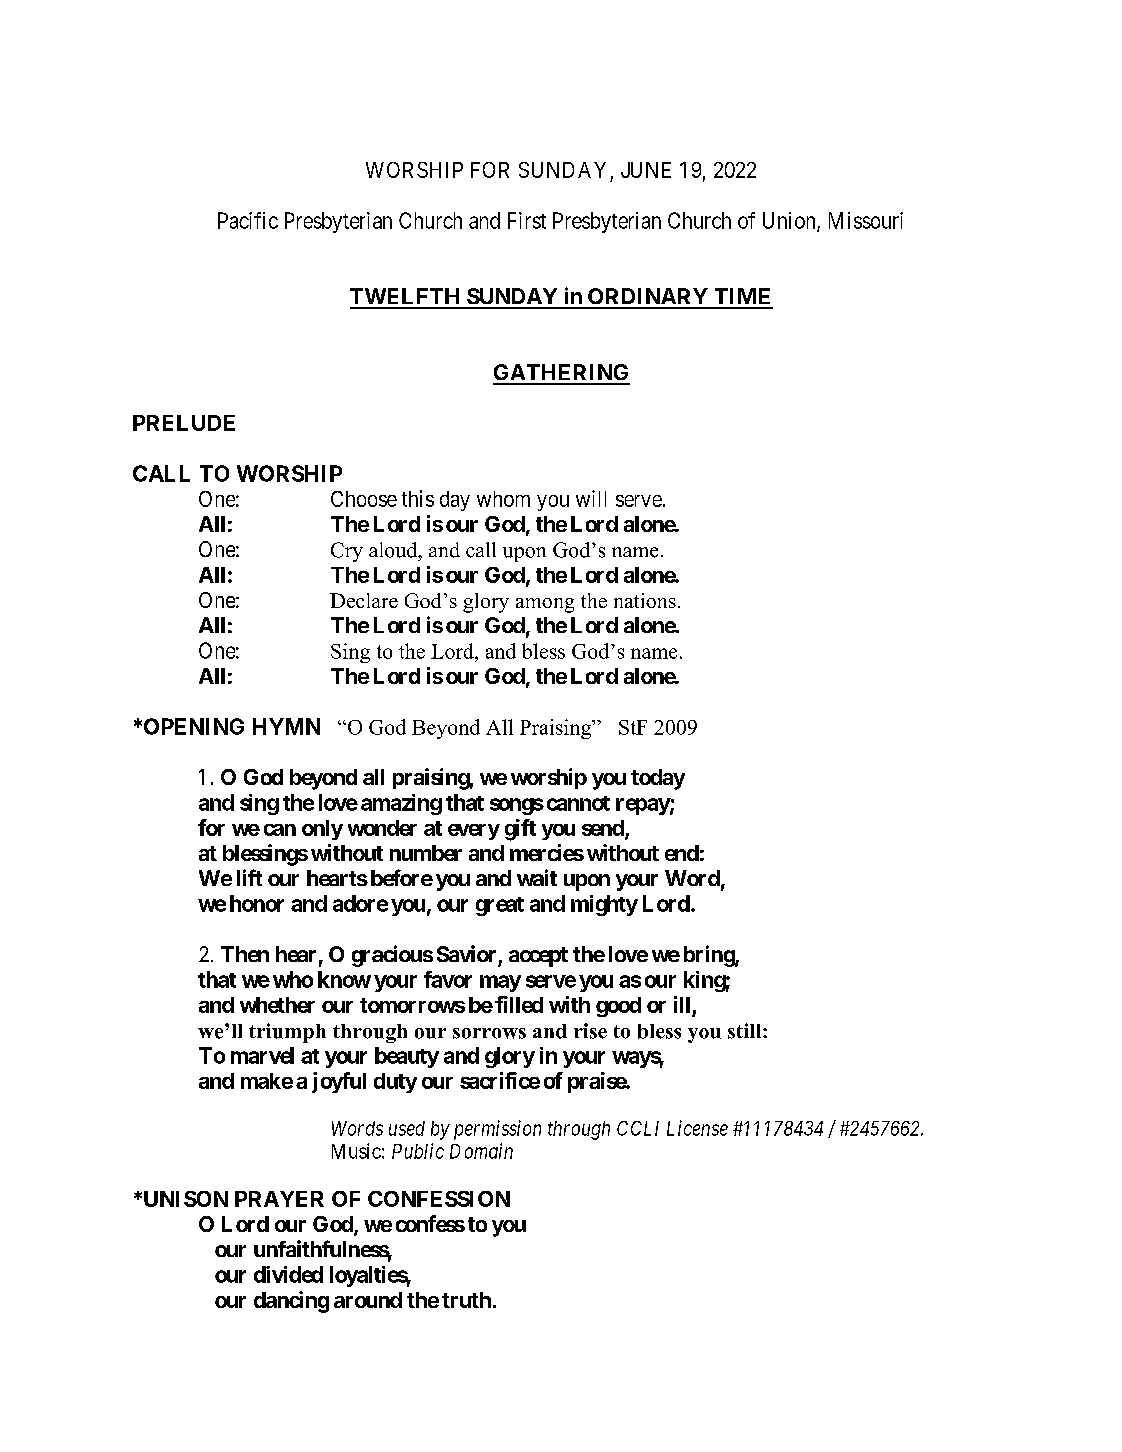 This image has width=1122, height=1452. I want to click on today, so click(658, 779).
